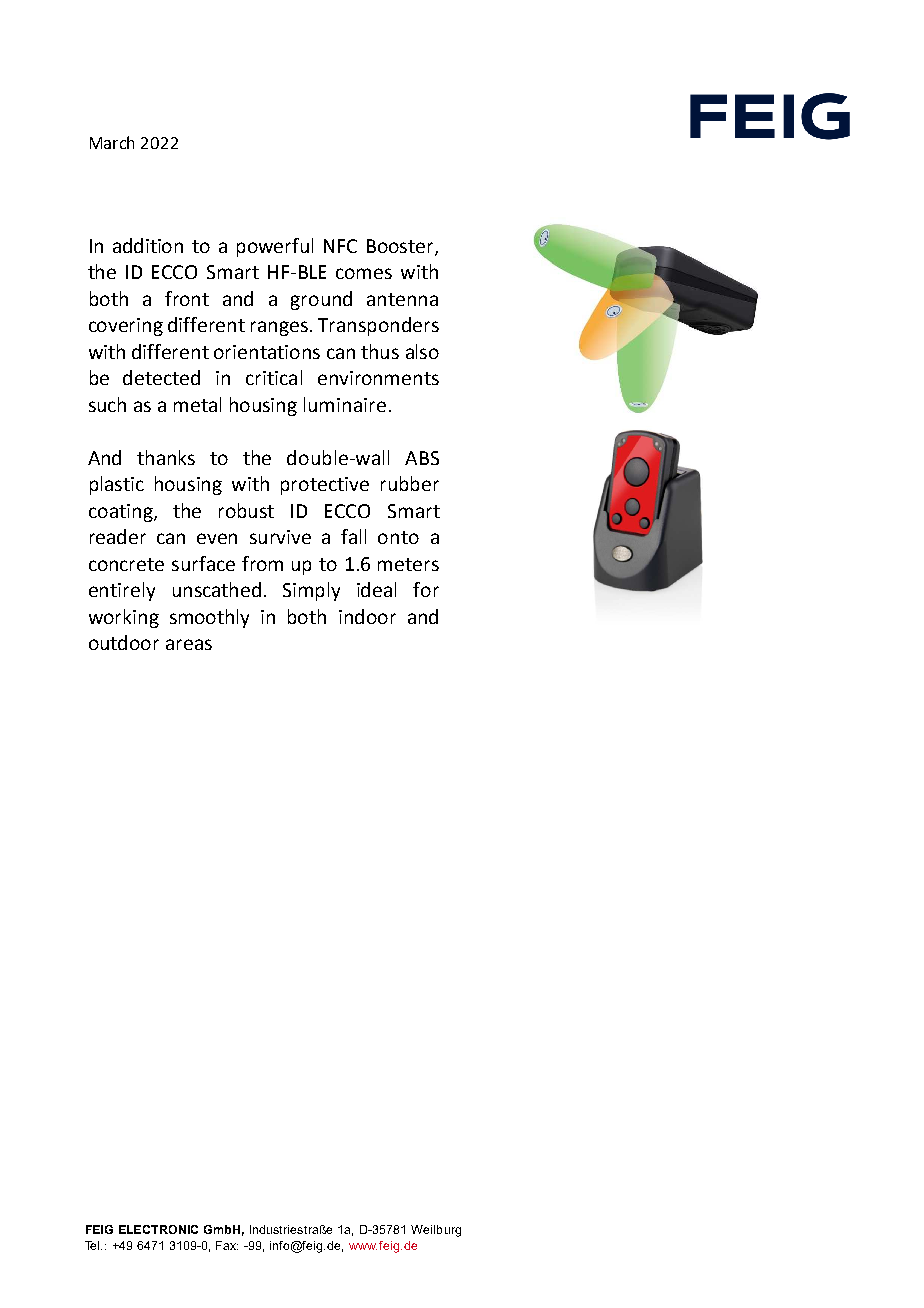 Image resolution: width=924 pixels, height=1308 pixels. What do you see at coordinates (227, 1245) in the image?
I see `Fax` at bounding box center [227, 1245].
